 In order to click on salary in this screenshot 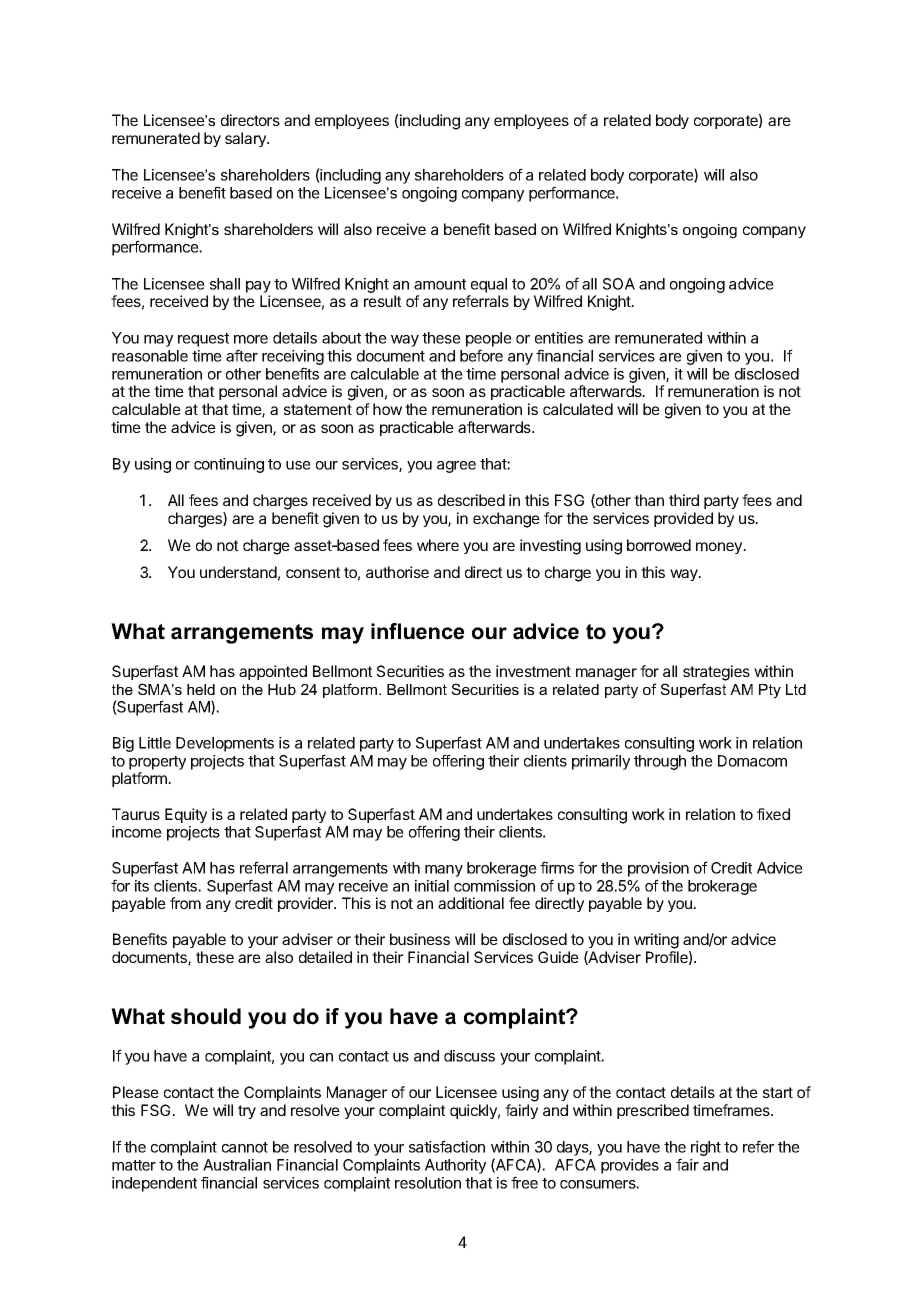, I will do `click(246, 139)`.
